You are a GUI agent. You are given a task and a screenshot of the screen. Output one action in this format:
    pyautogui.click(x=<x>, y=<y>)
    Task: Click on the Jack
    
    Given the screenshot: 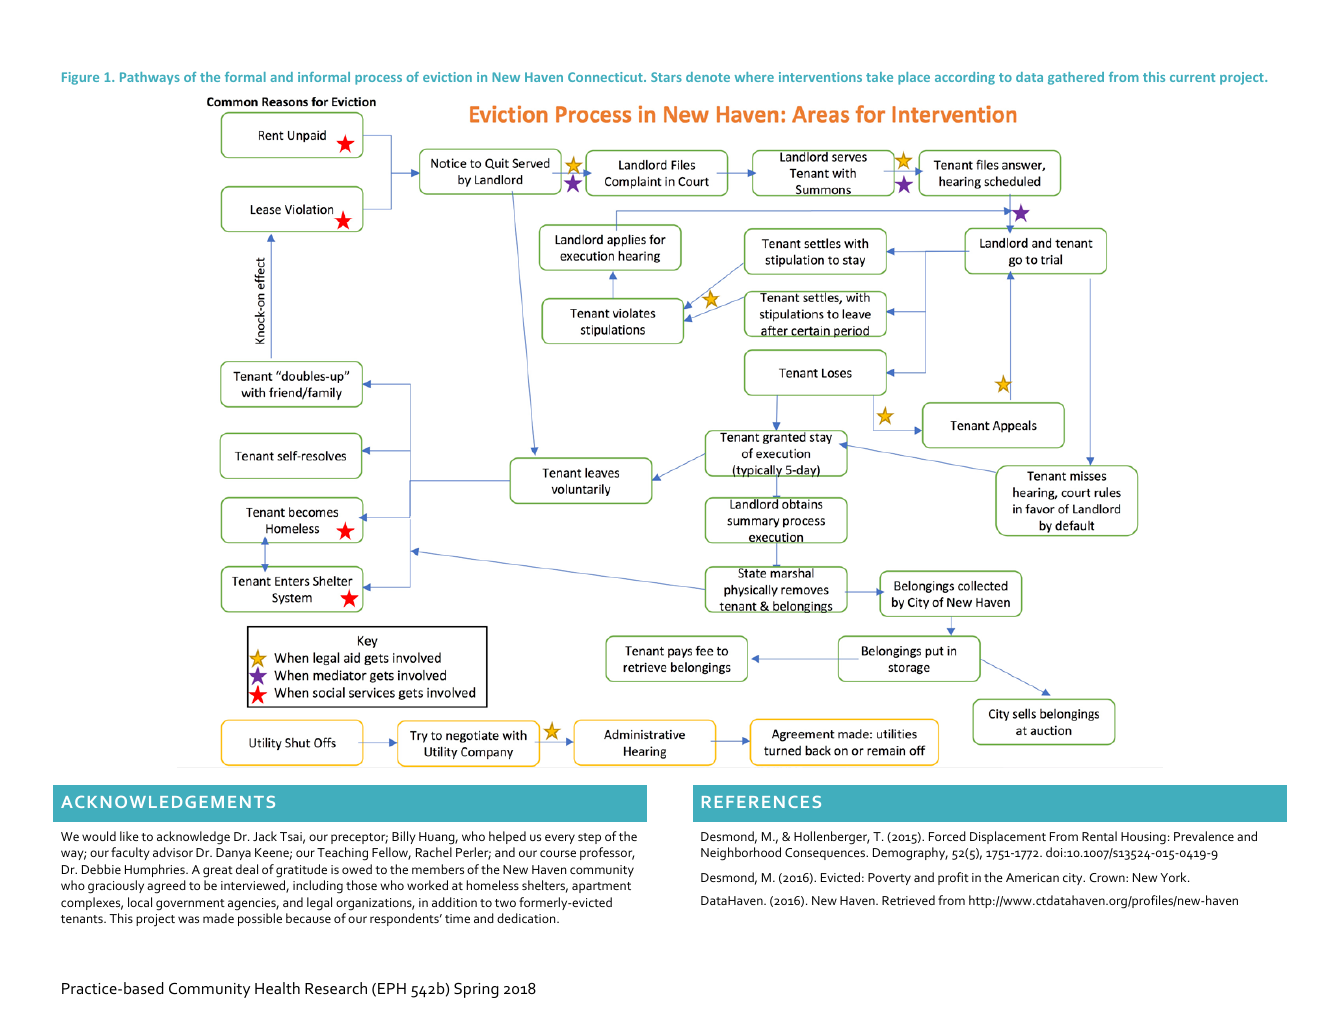 What is the action you would take?
    pyautogui.click(x=265, y=836)
